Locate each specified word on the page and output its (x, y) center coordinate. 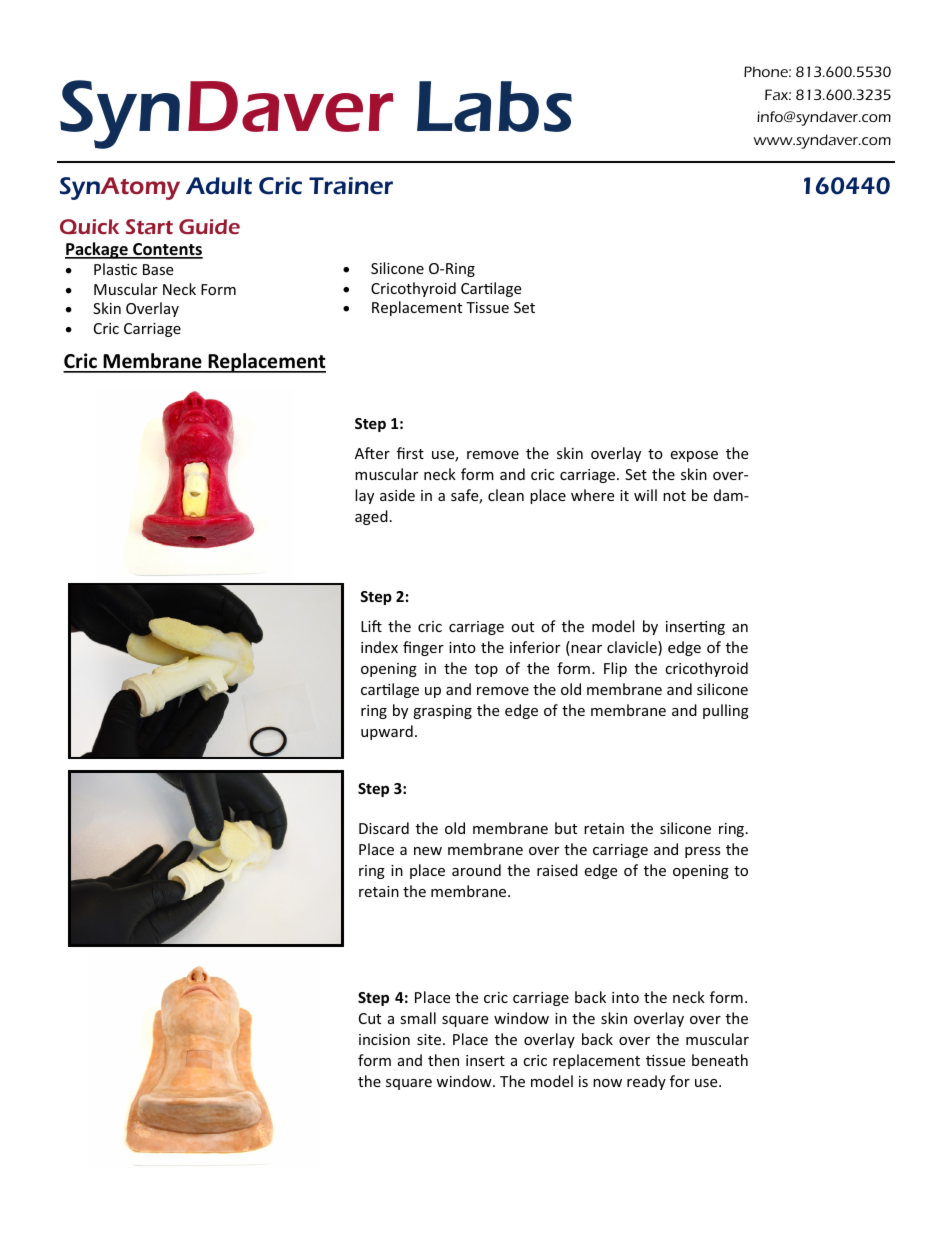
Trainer (351, 186)
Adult (219, 186)
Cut (370, 1018)
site (429, 1039)
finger (423, 648)
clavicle (633, 648)
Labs (494, 106)
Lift (371, 626)
